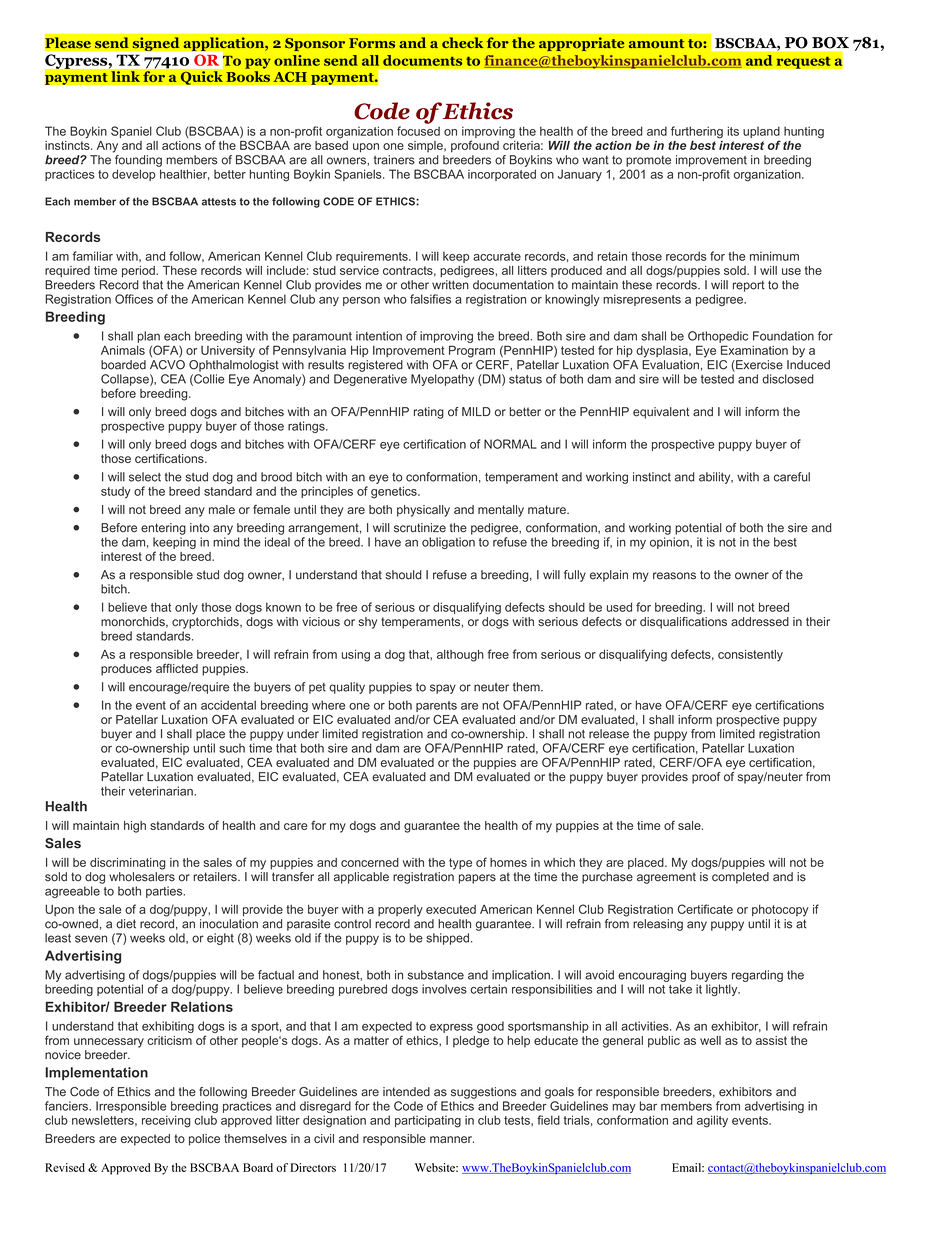 The height and width of the screenshot is (1233, 952). Describe the element at coordinates (472, 351) in the screenshot. I see `Program` at that location.
